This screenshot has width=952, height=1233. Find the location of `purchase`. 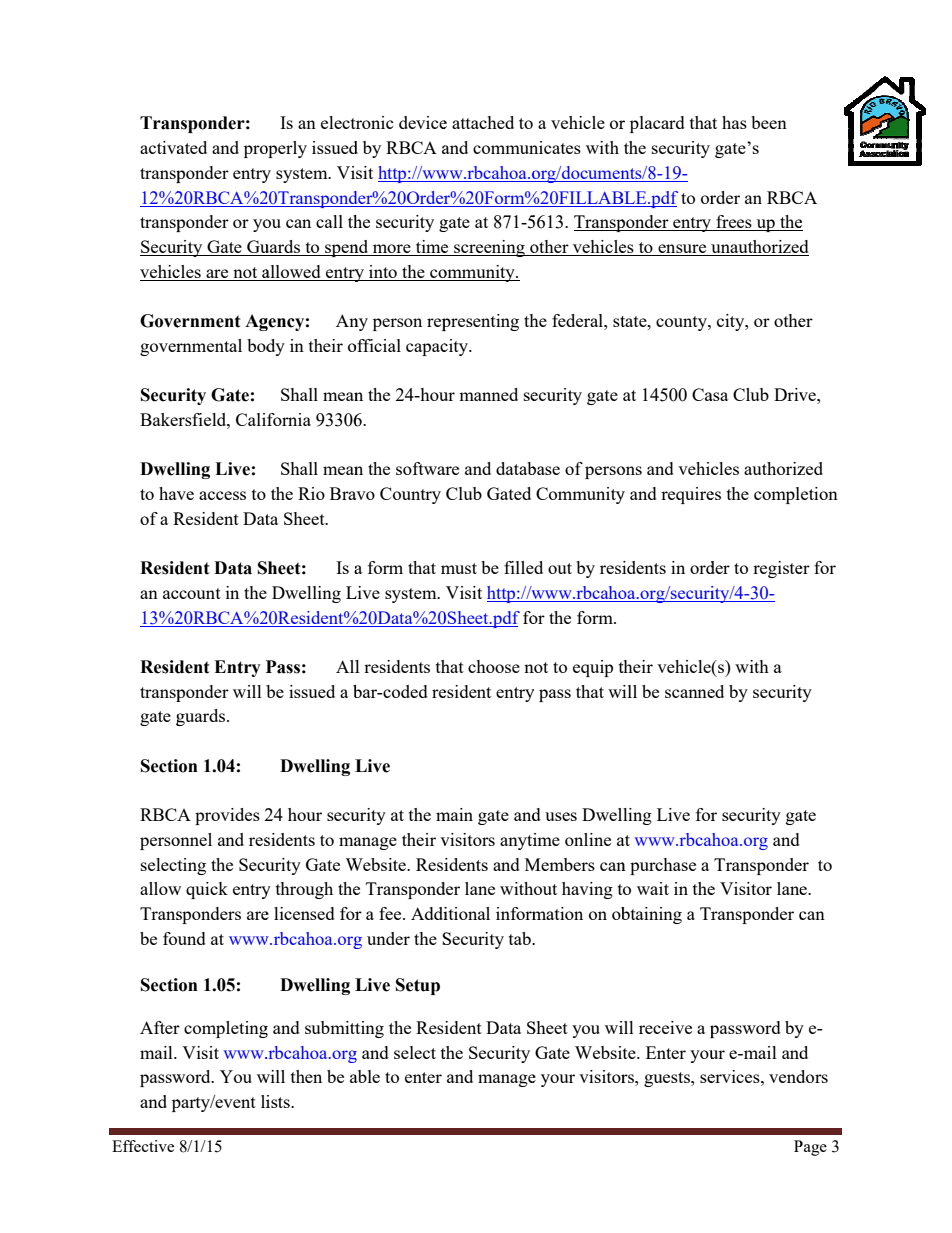

purchase is located at coordinates (663, 866).
